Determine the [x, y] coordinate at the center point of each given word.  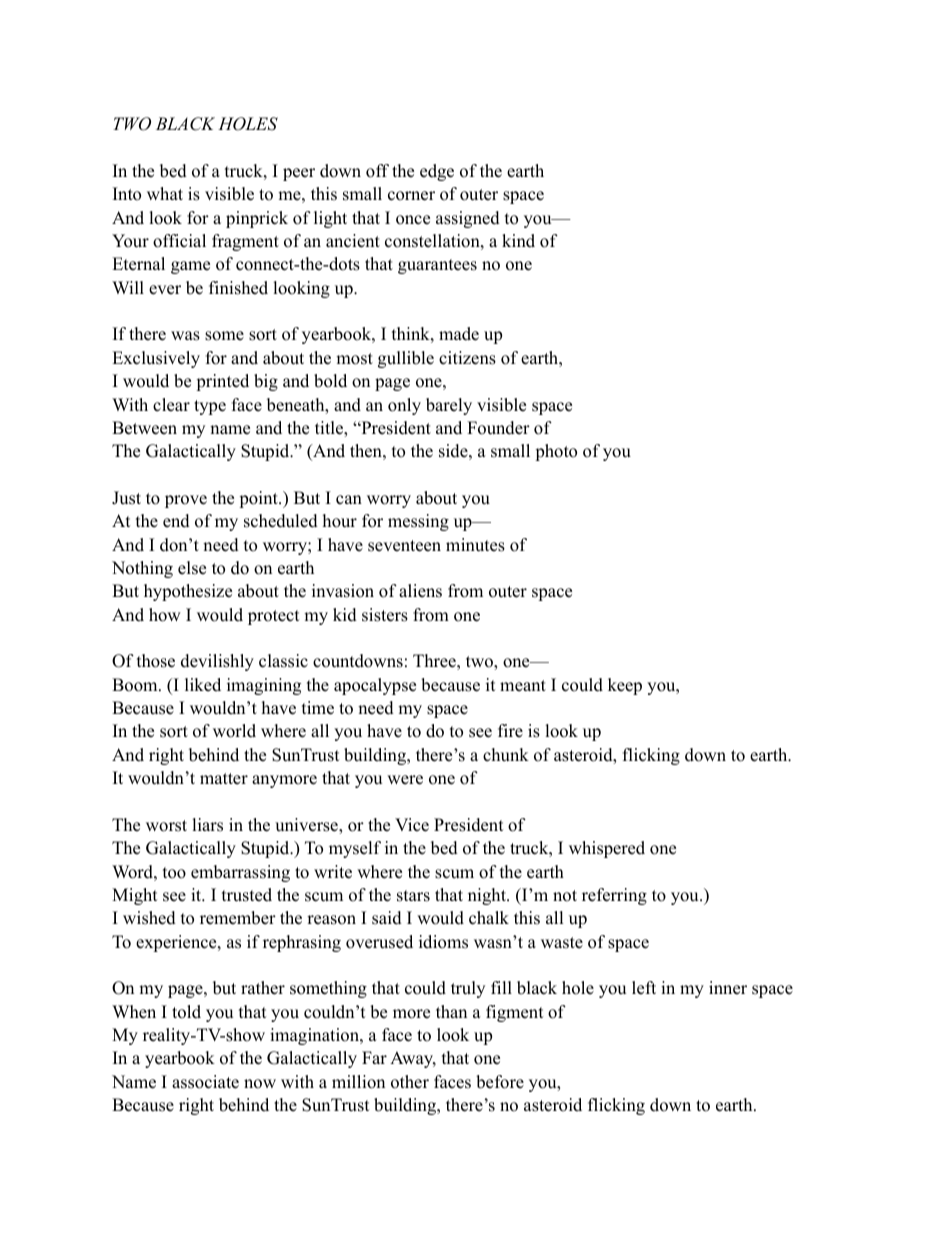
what [165, 193]
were [405, 780]
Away [413, 1059]
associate [205, 1082]
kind [518, 241]
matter [224, 779]
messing [418, 522]
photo [556, 452]
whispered [607, 849]
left [644, 988]
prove [186, 501]
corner [411, 196]
